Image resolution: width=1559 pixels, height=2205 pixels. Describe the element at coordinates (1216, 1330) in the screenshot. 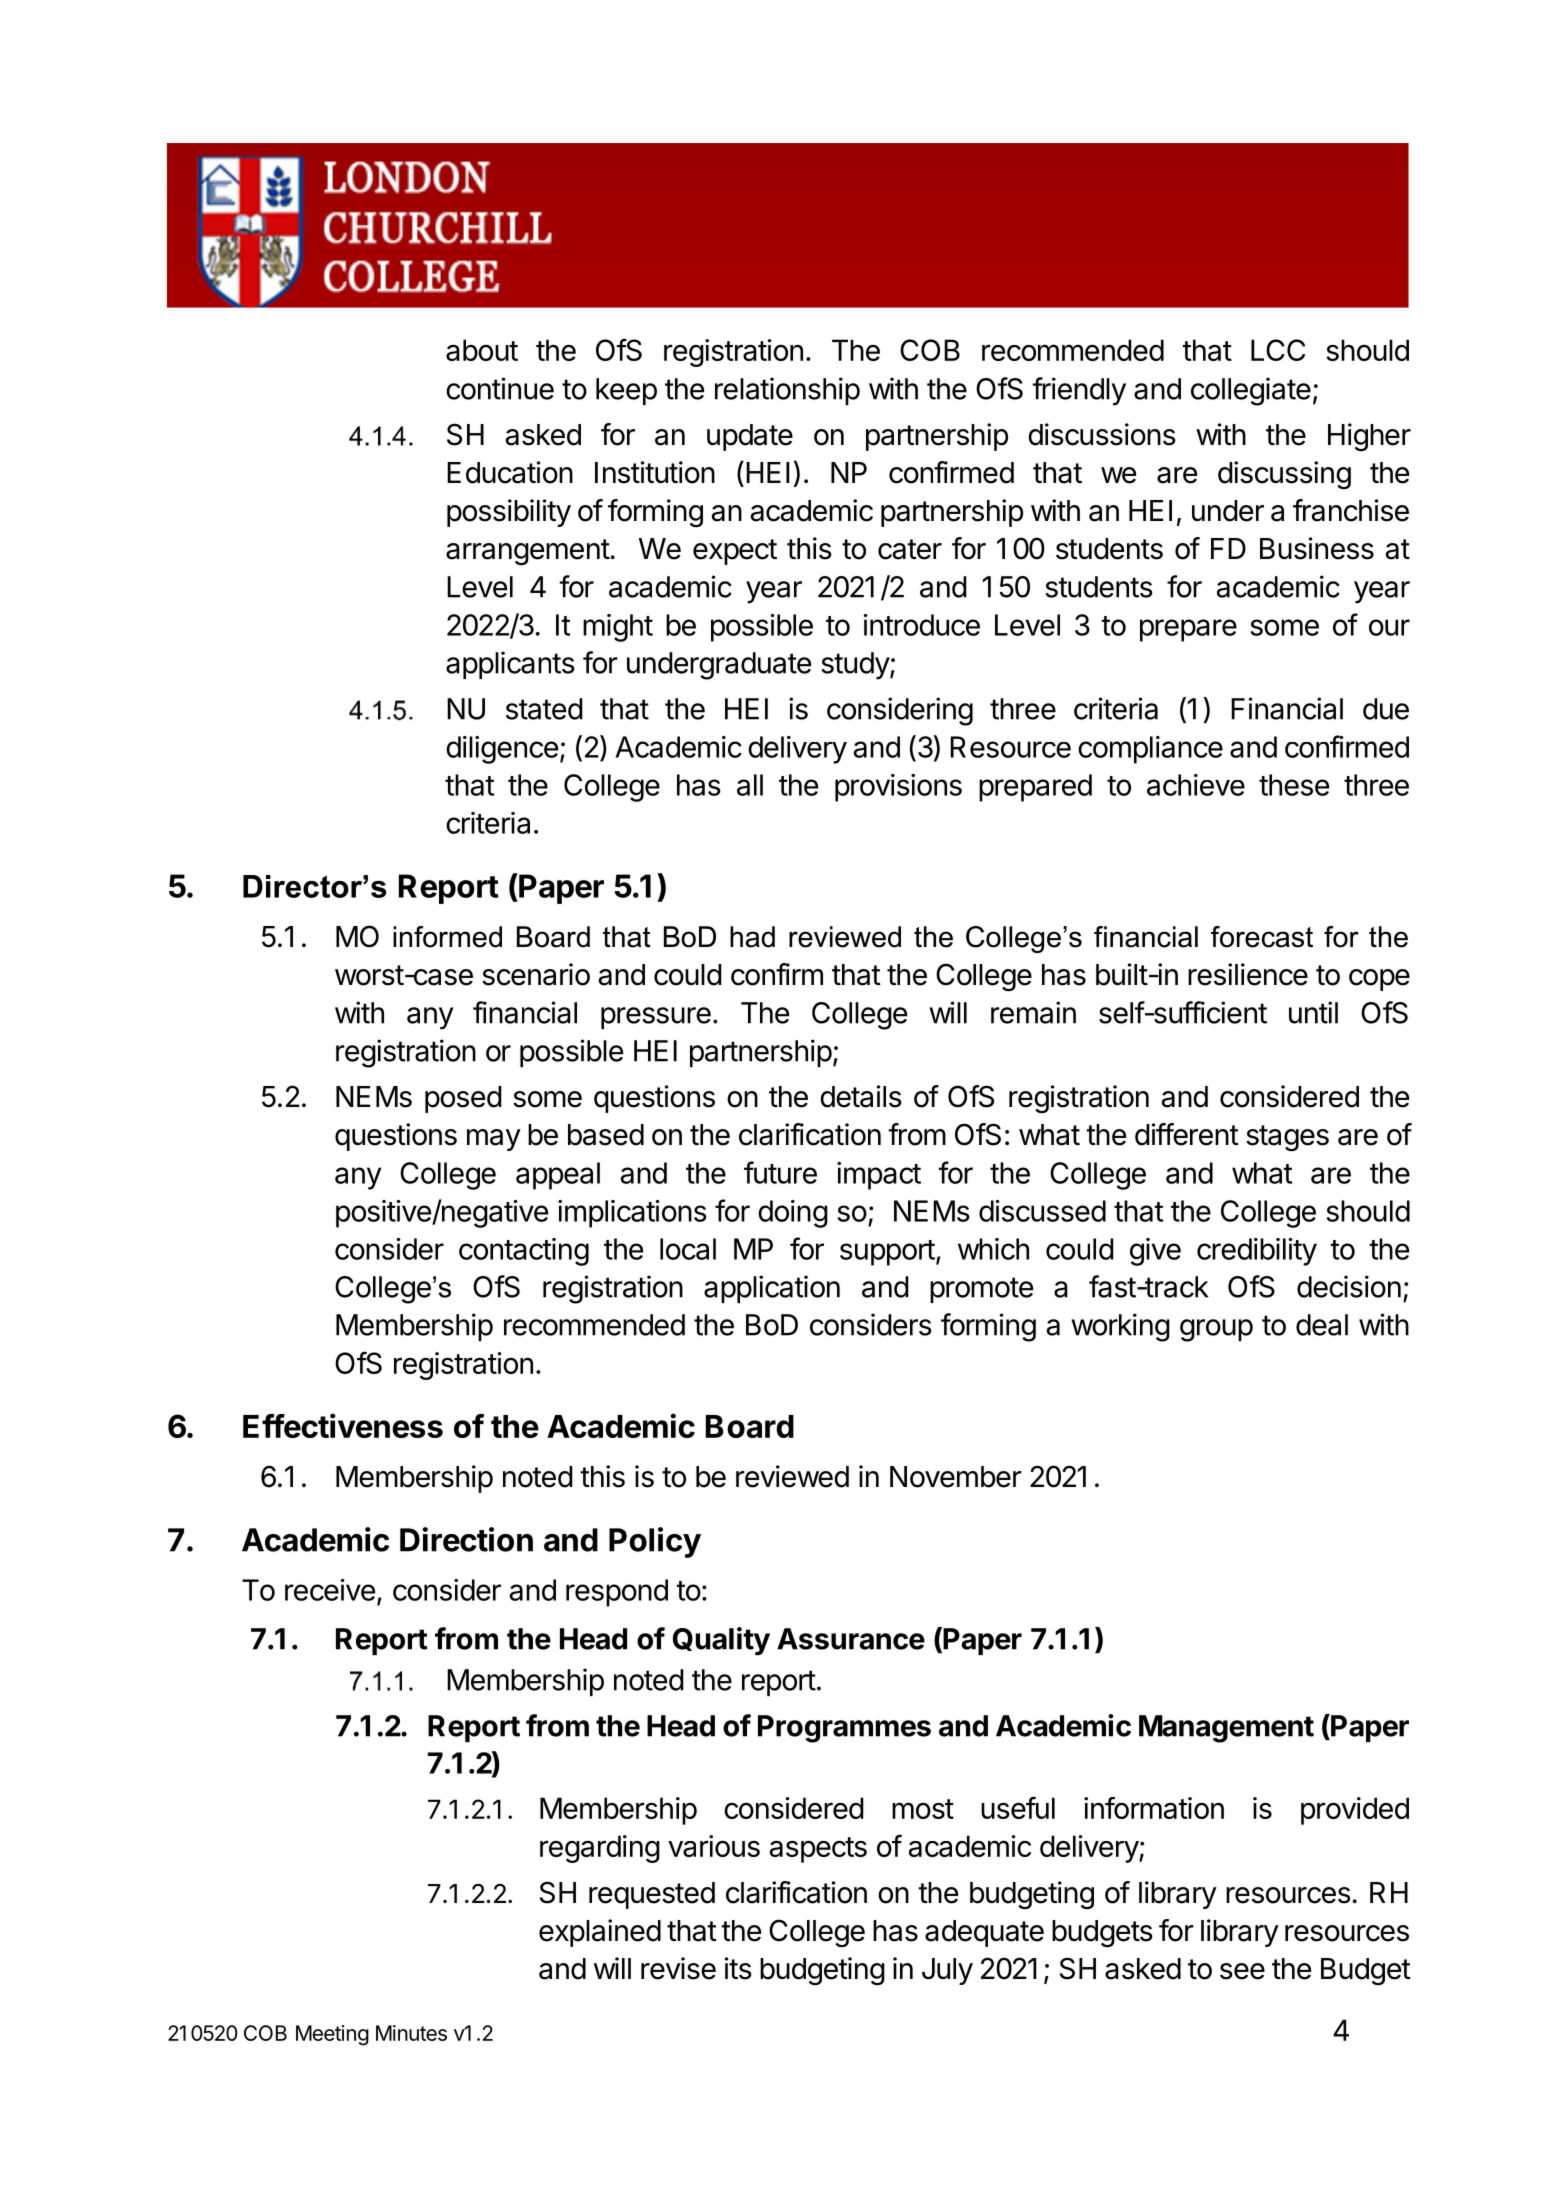

I see `group` at that location.
